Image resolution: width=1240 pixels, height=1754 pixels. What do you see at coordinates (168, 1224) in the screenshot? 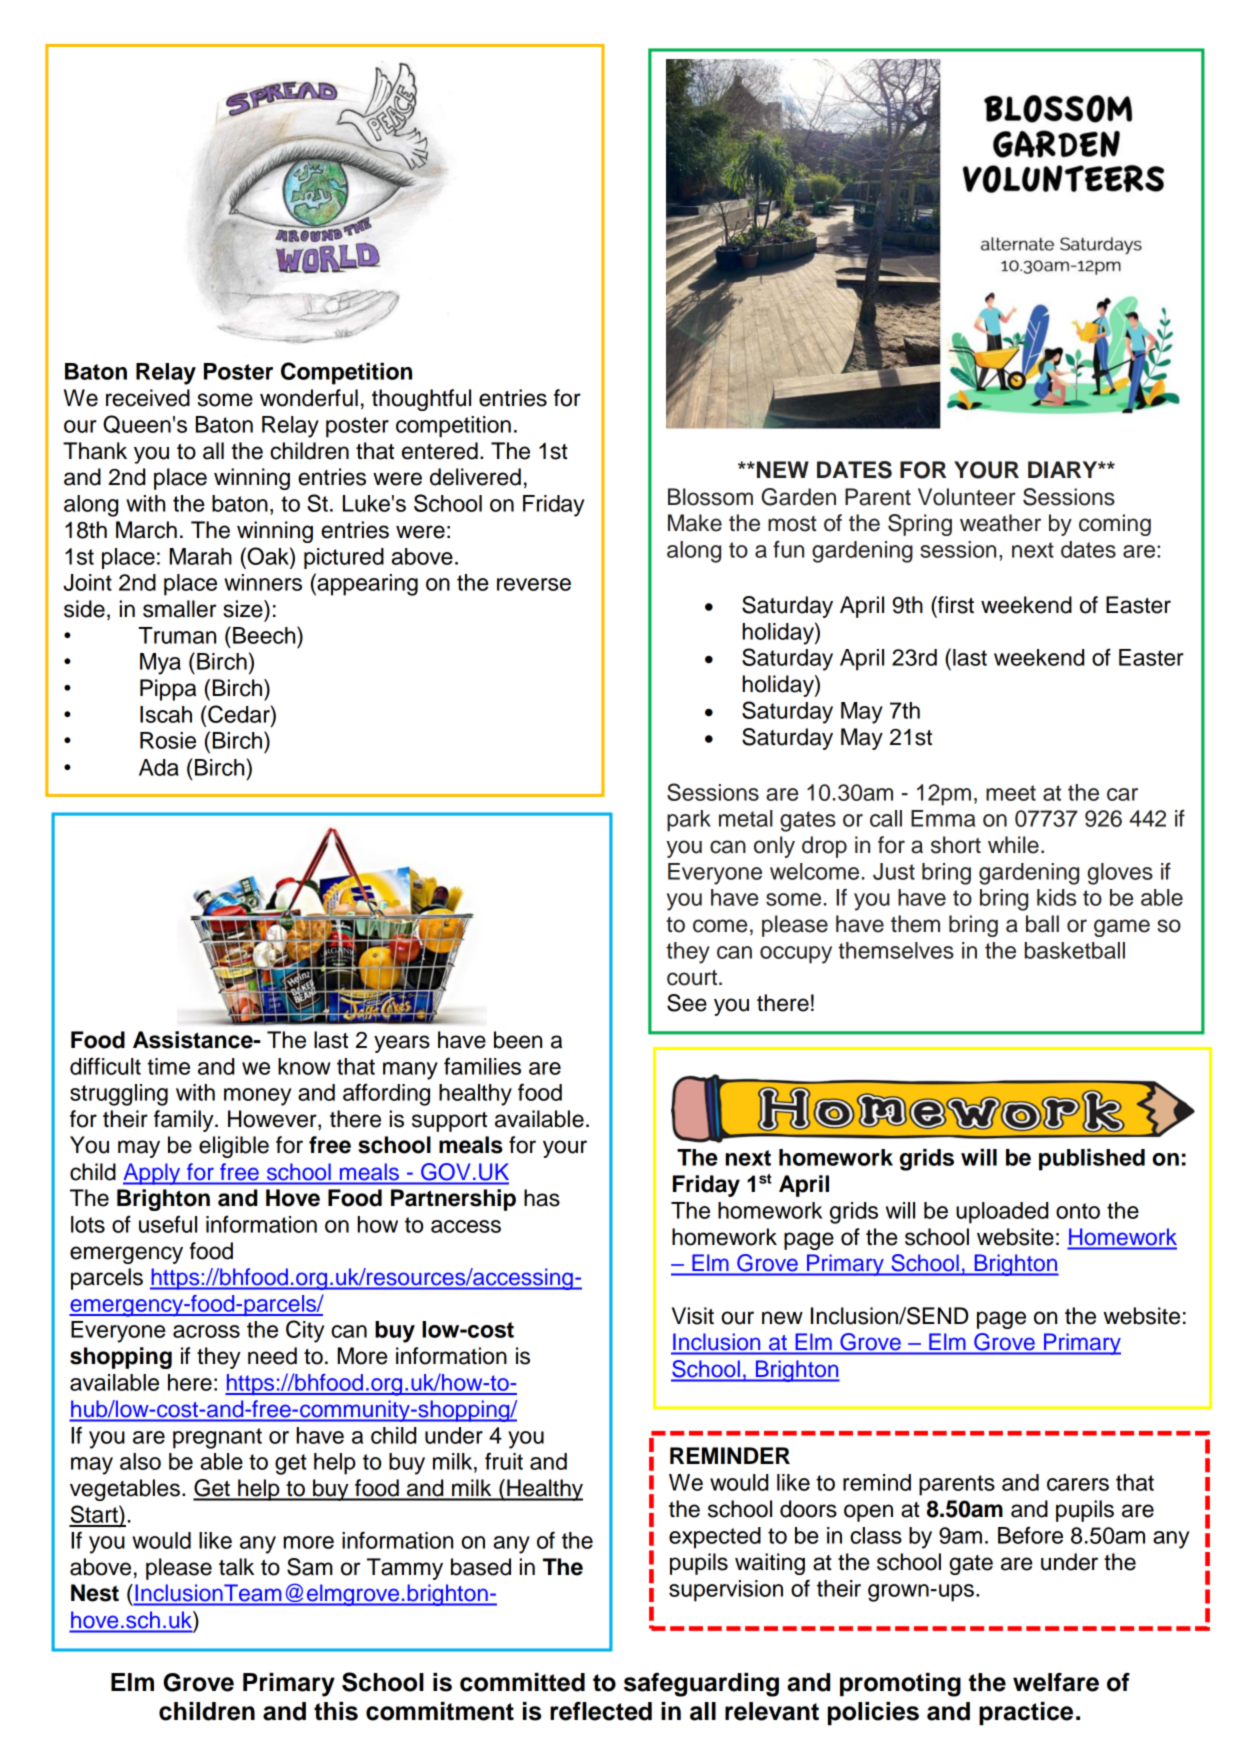
I see `useful` at bounding box center [168, 1224].
